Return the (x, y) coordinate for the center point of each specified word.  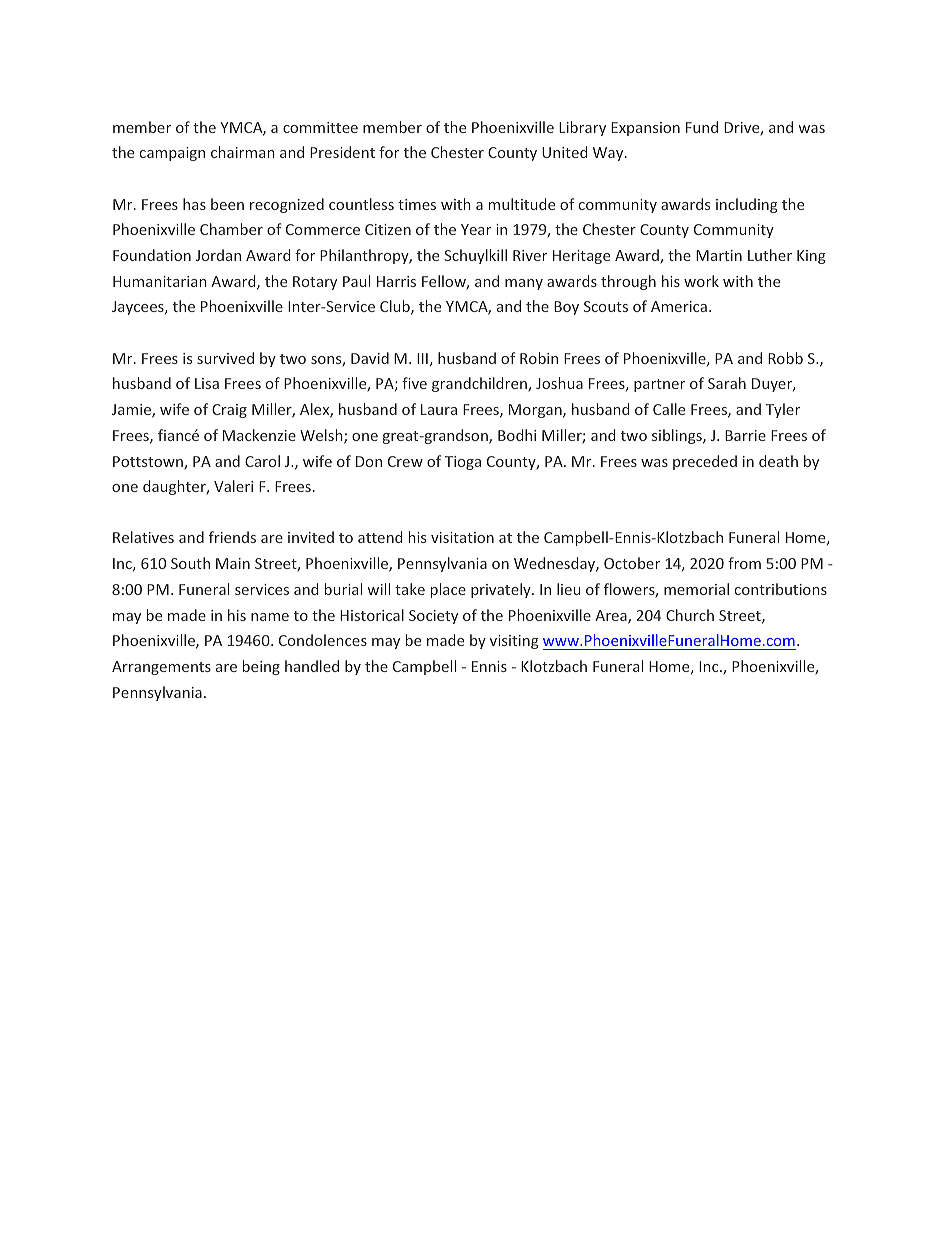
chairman (243, 152)
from (744, 563)
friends (232, 537)
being (261, 667)
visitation (462, 537)
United (564, 152)
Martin (719, 255)
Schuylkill (475, 256)
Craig (229, 411)
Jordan (218, 255)
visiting (514, 642)
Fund (702, 127)
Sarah (727, 383)
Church (690, 615)
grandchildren (480, 384)
